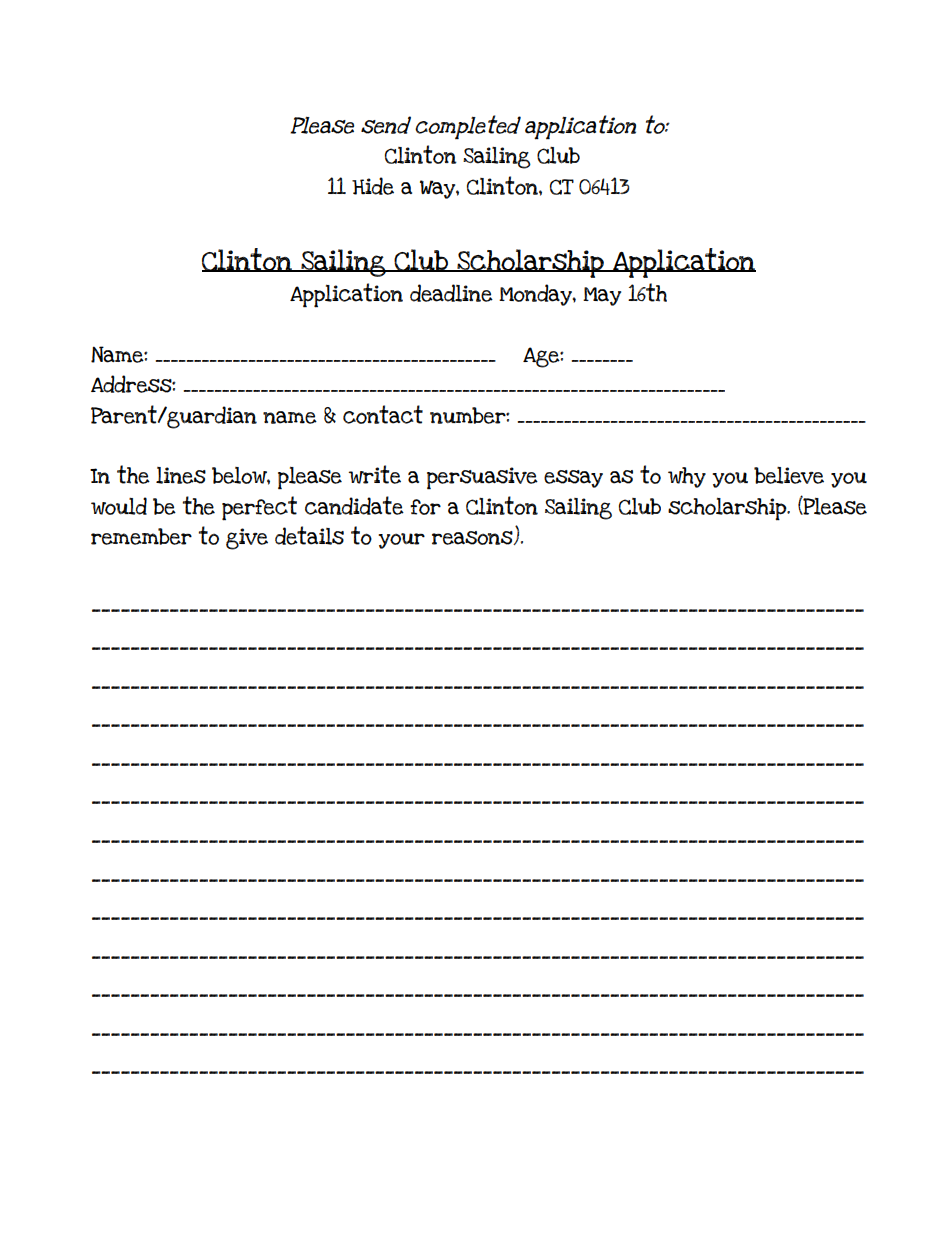  I want to click on May, so click(602, 296).
